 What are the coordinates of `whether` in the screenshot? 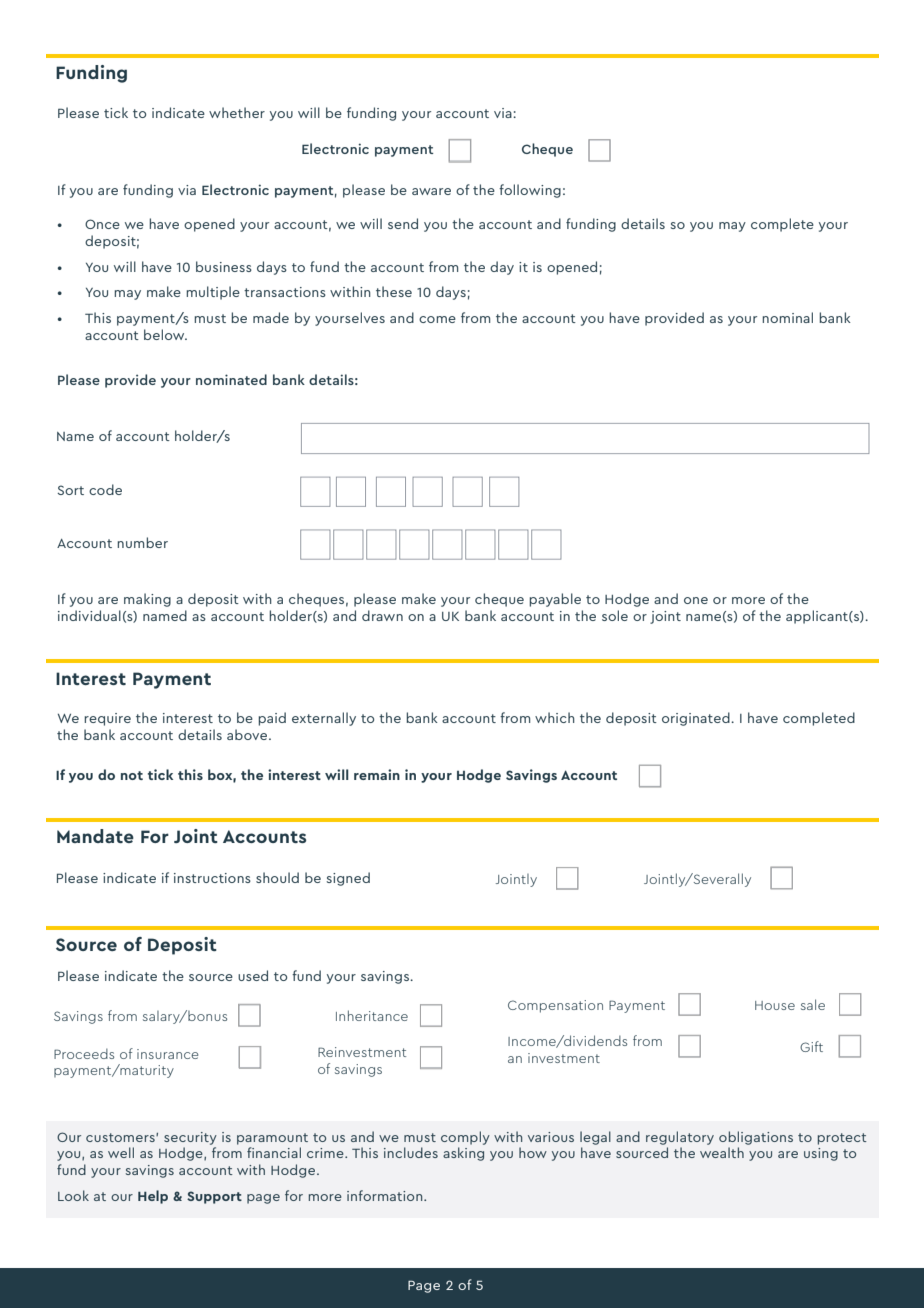 It's located at (237, 112).
